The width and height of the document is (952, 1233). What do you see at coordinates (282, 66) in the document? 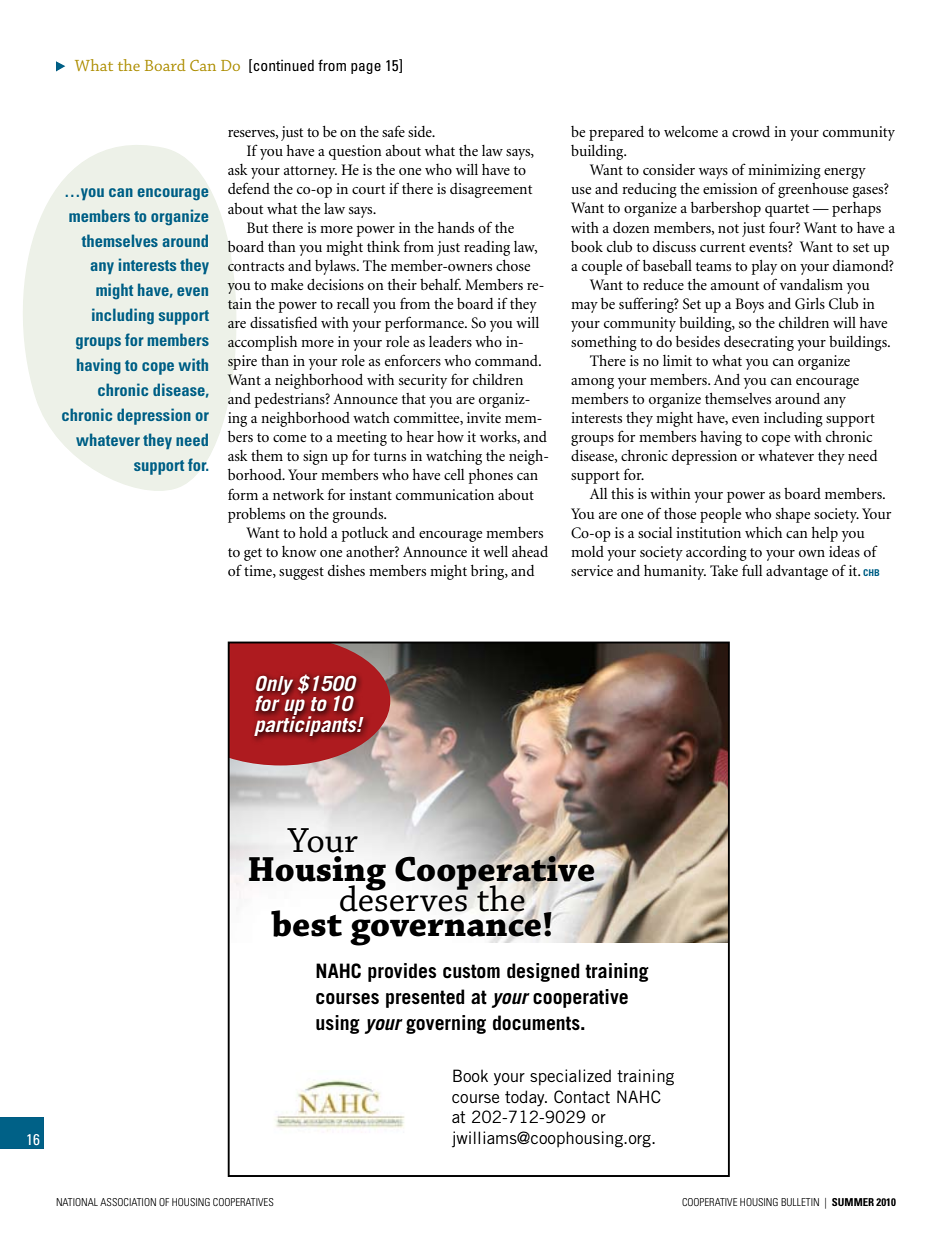
I see `continued` at bounding box center [282, 66].
